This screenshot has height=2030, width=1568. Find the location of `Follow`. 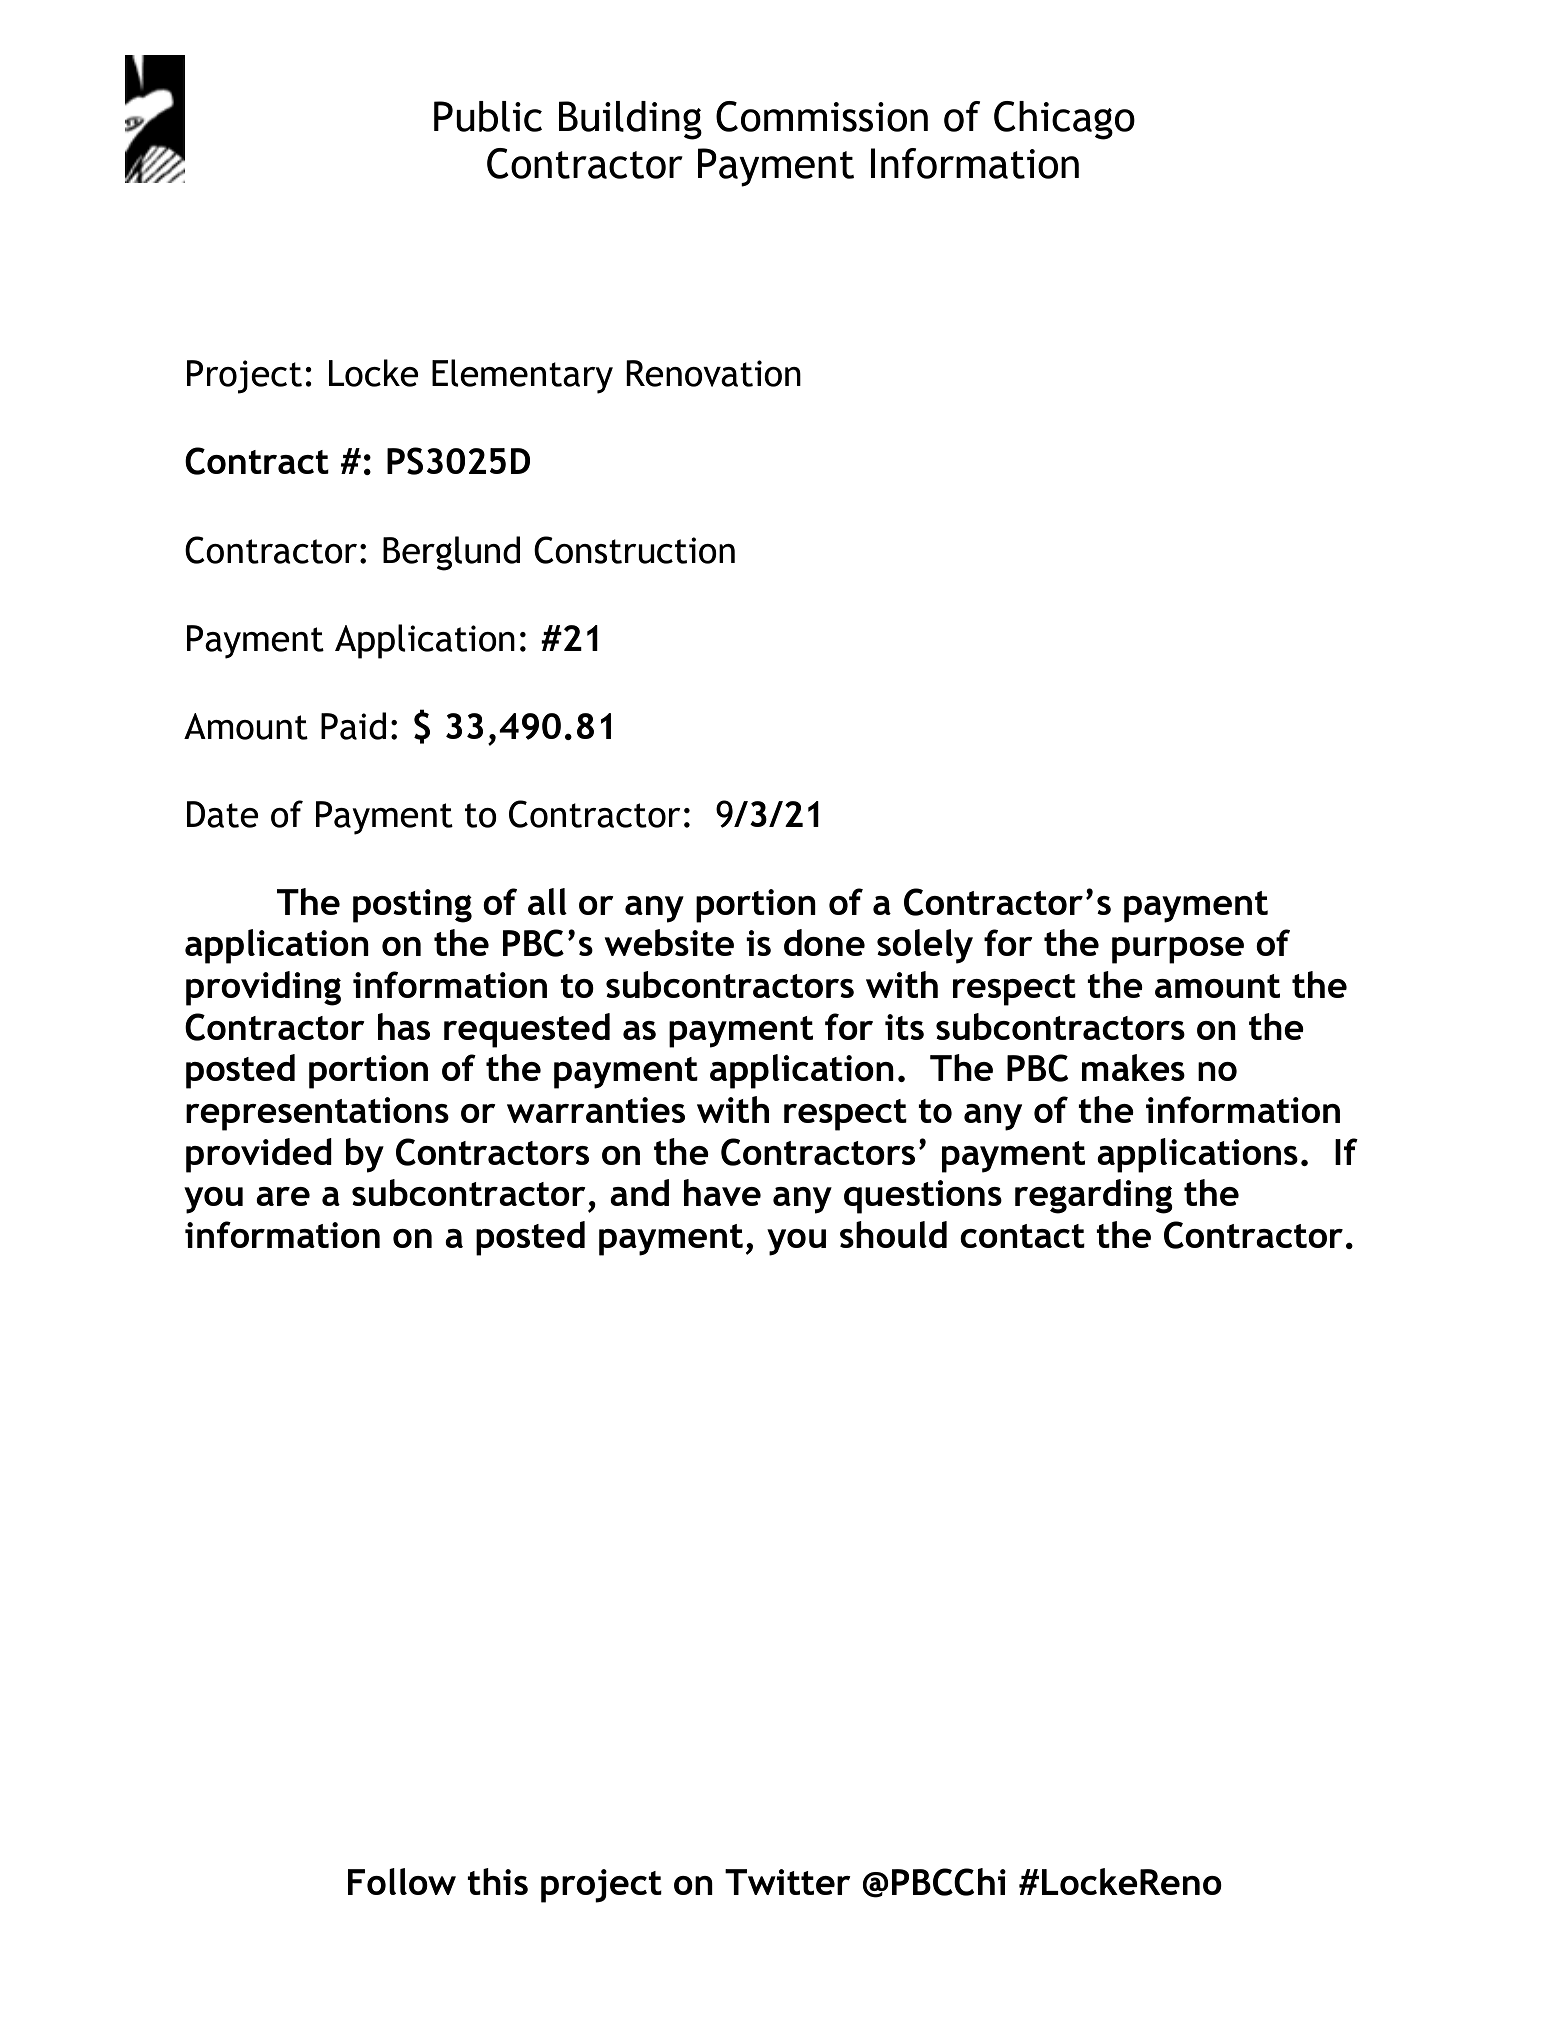

Follow is located at coordinates (402, 1881).
